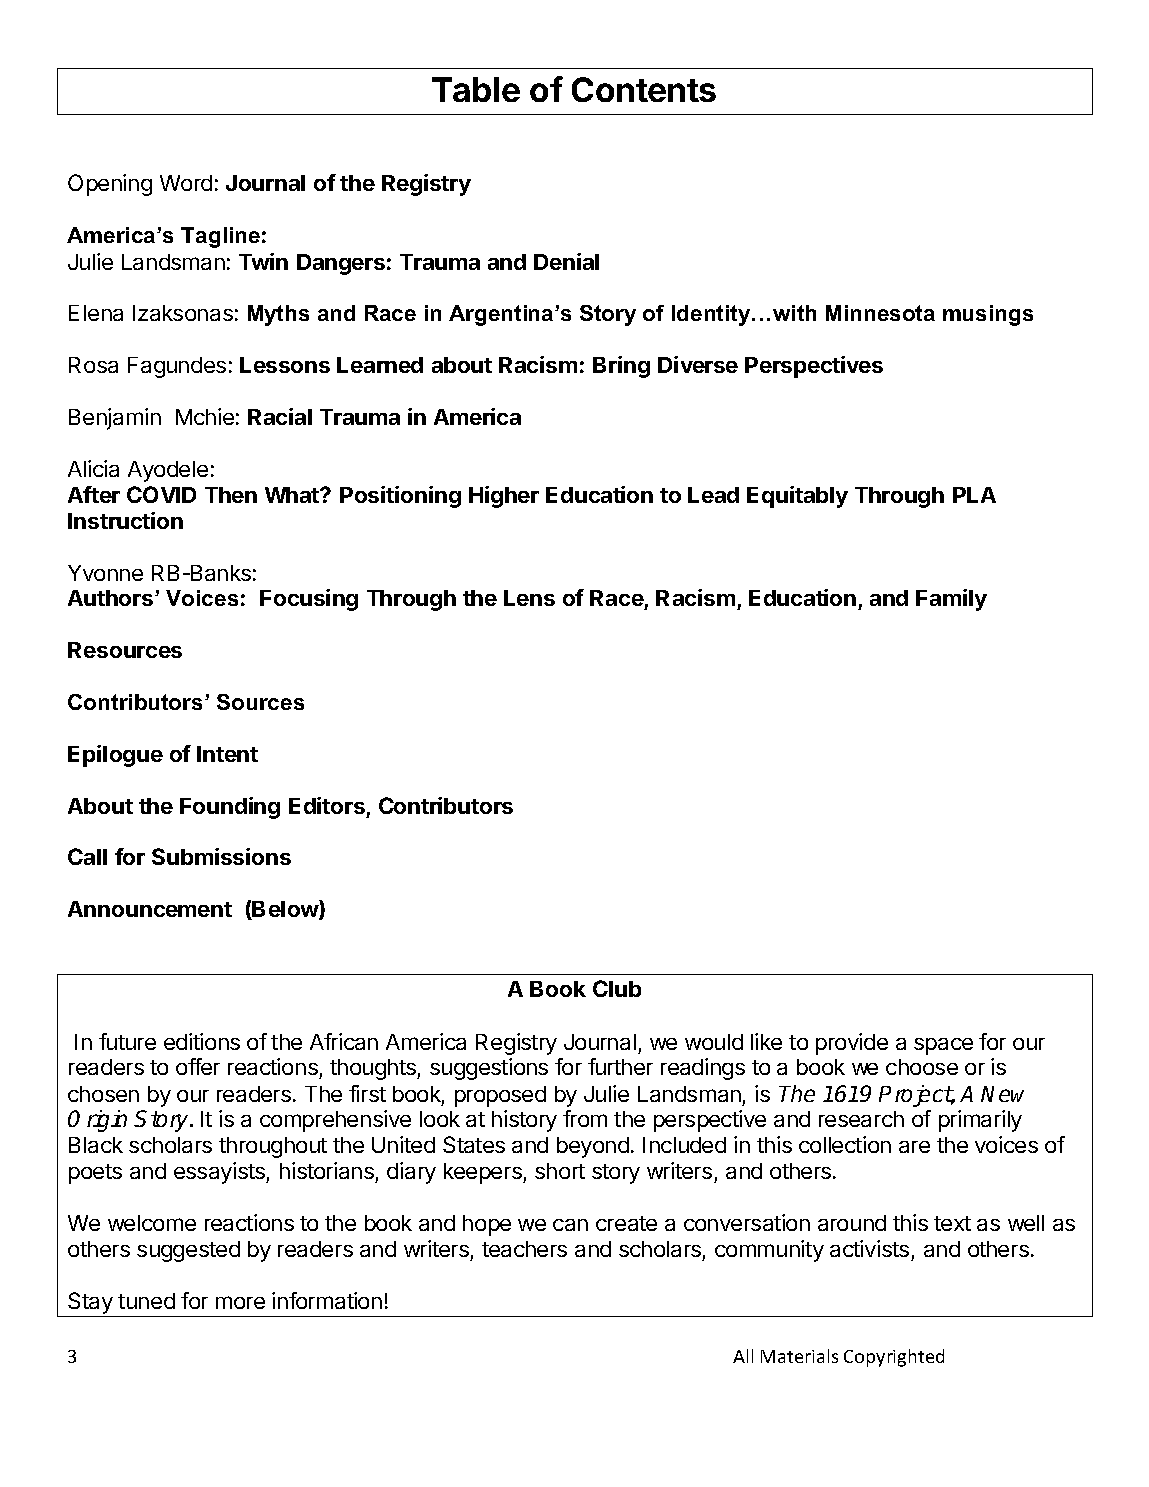 Image resolution: width=1149 pixels, height=1487 pixels. I want to click on Copyrighted, so click(894, 1358).
